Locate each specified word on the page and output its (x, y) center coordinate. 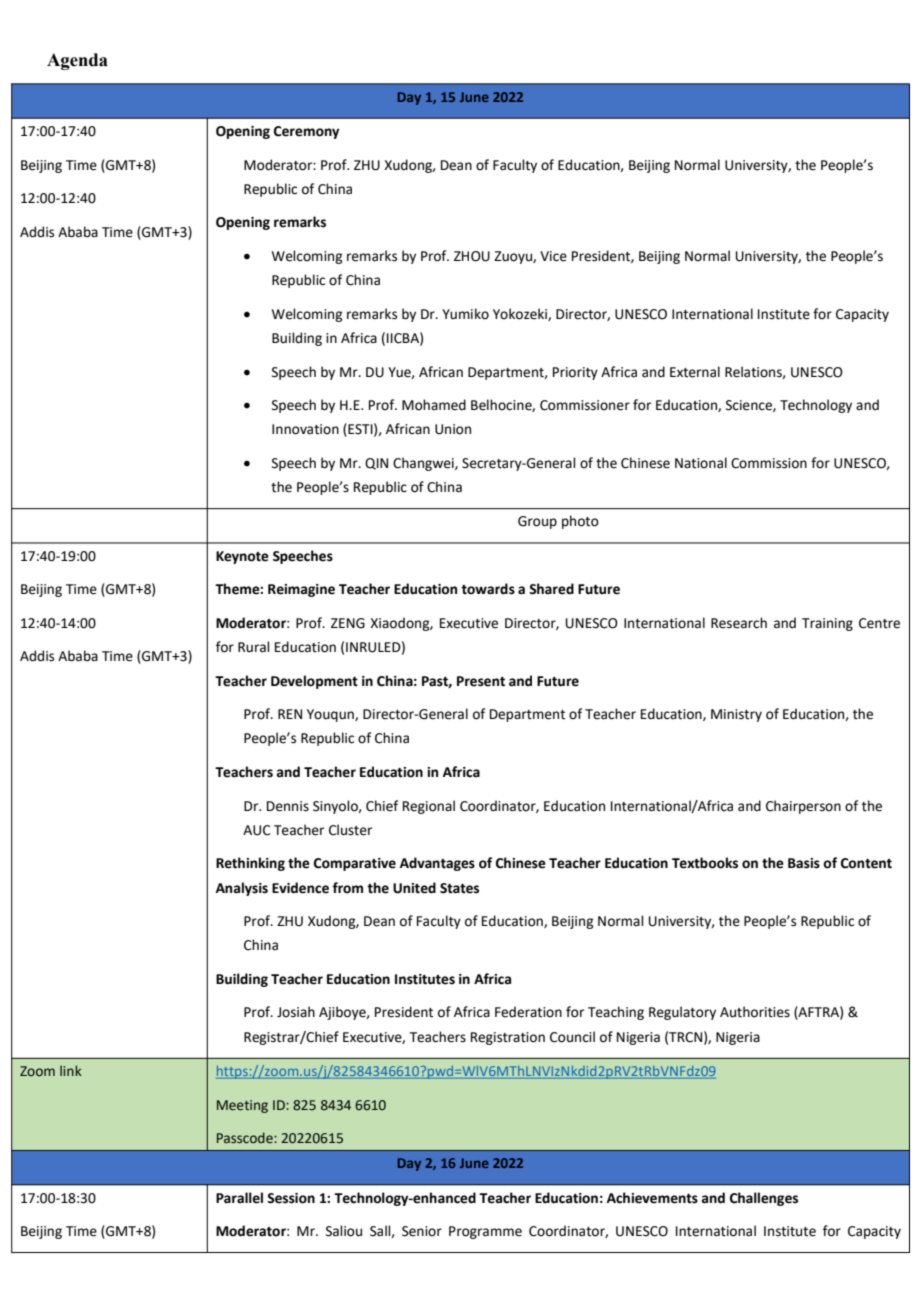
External (695, 372)
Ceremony (306, 132)
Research (739, 623)
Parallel (239, 1198)
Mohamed (434, 405)
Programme (485, 1232)
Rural (253, 647)
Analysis (242, 889)
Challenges (764, 1199)
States (459, 888)
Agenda (77, 61)
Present (481, 681)
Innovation (305, 429)
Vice (553, 256)
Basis (804, 863)
